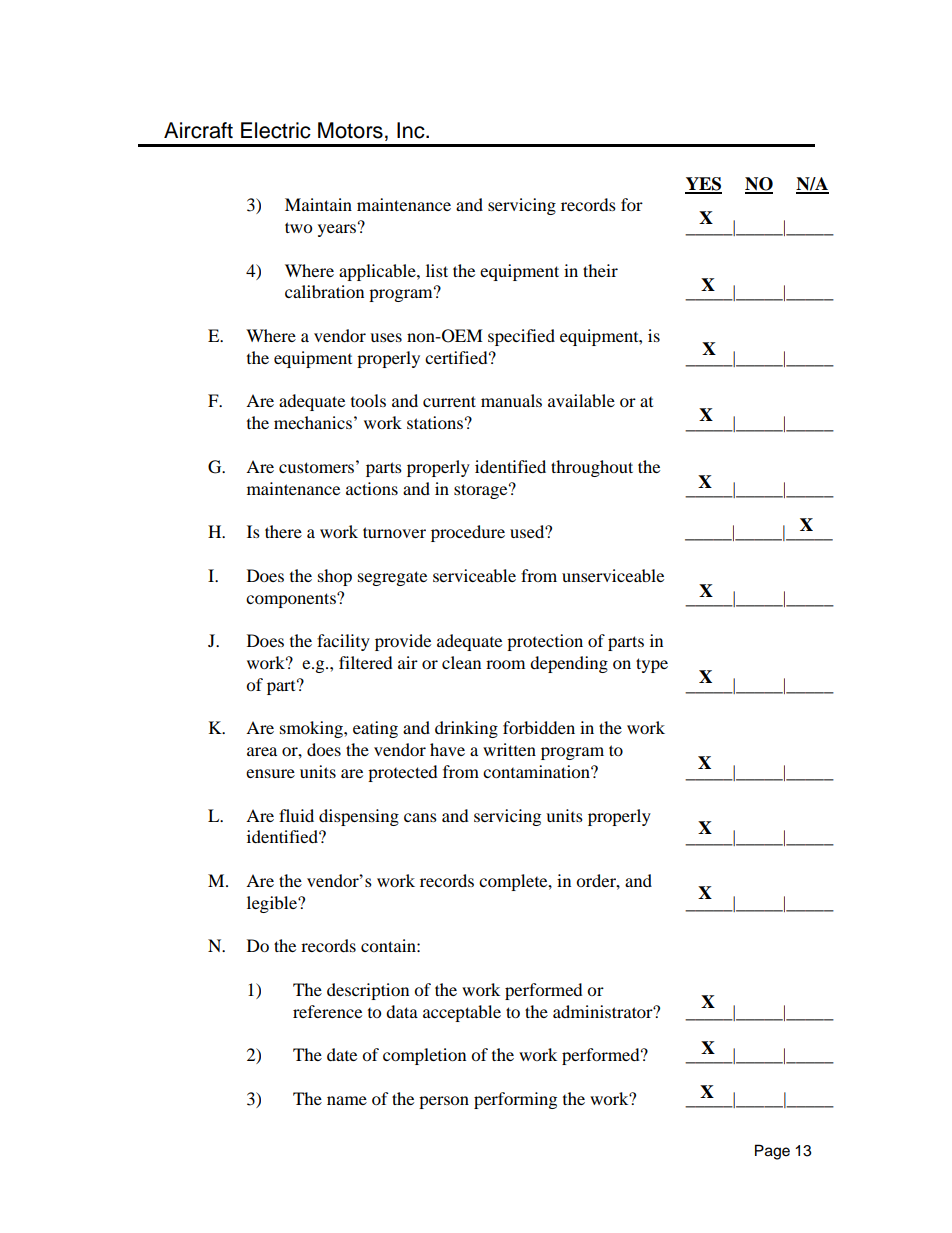 This screenshot has width=952, height=1233. What do you see at coordinates (592, 468) in the screenshot?
I see `throughout` at bounding box center [592, 468].
